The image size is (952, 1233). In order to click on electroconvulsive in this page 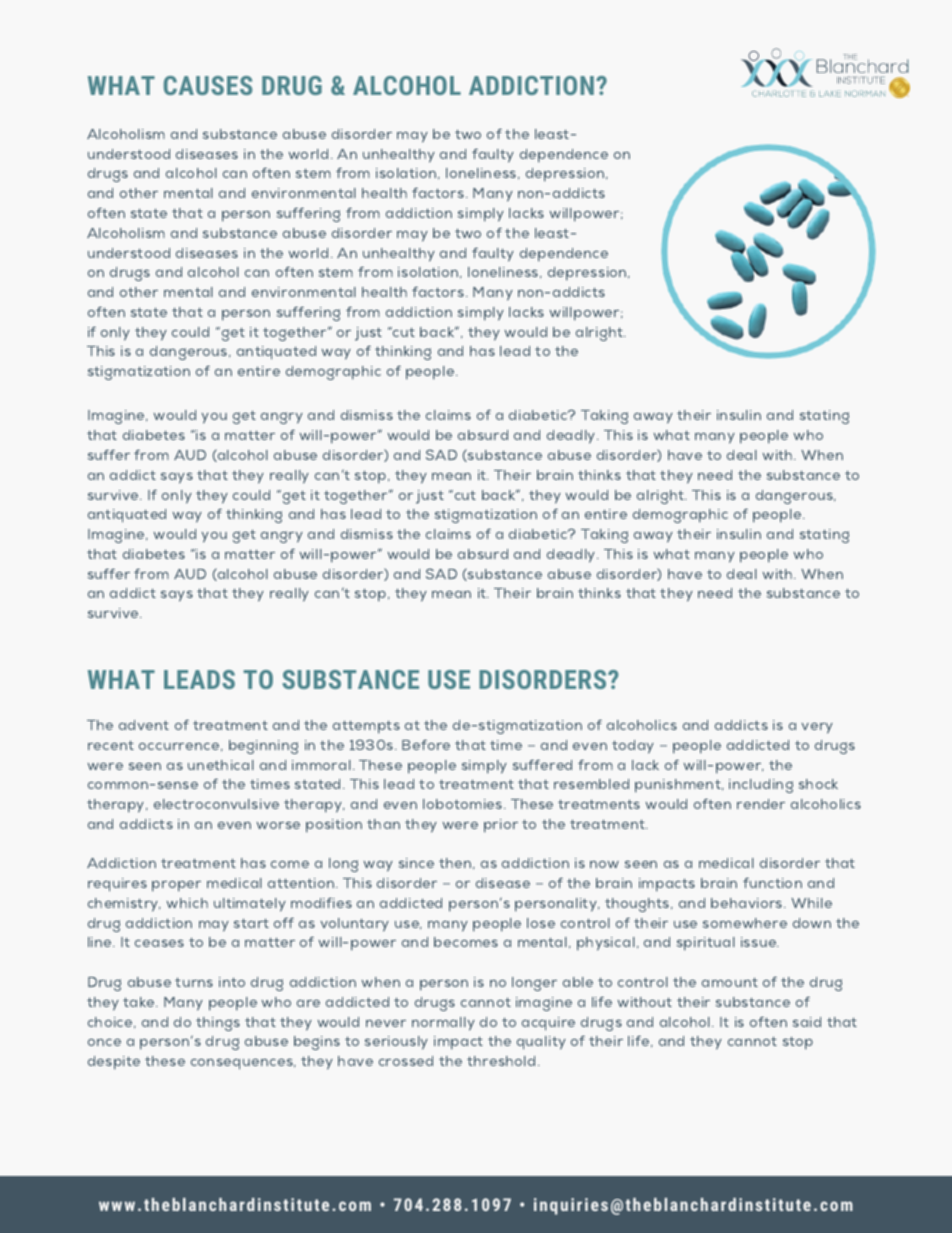, I will do `click(216, 804)`.
